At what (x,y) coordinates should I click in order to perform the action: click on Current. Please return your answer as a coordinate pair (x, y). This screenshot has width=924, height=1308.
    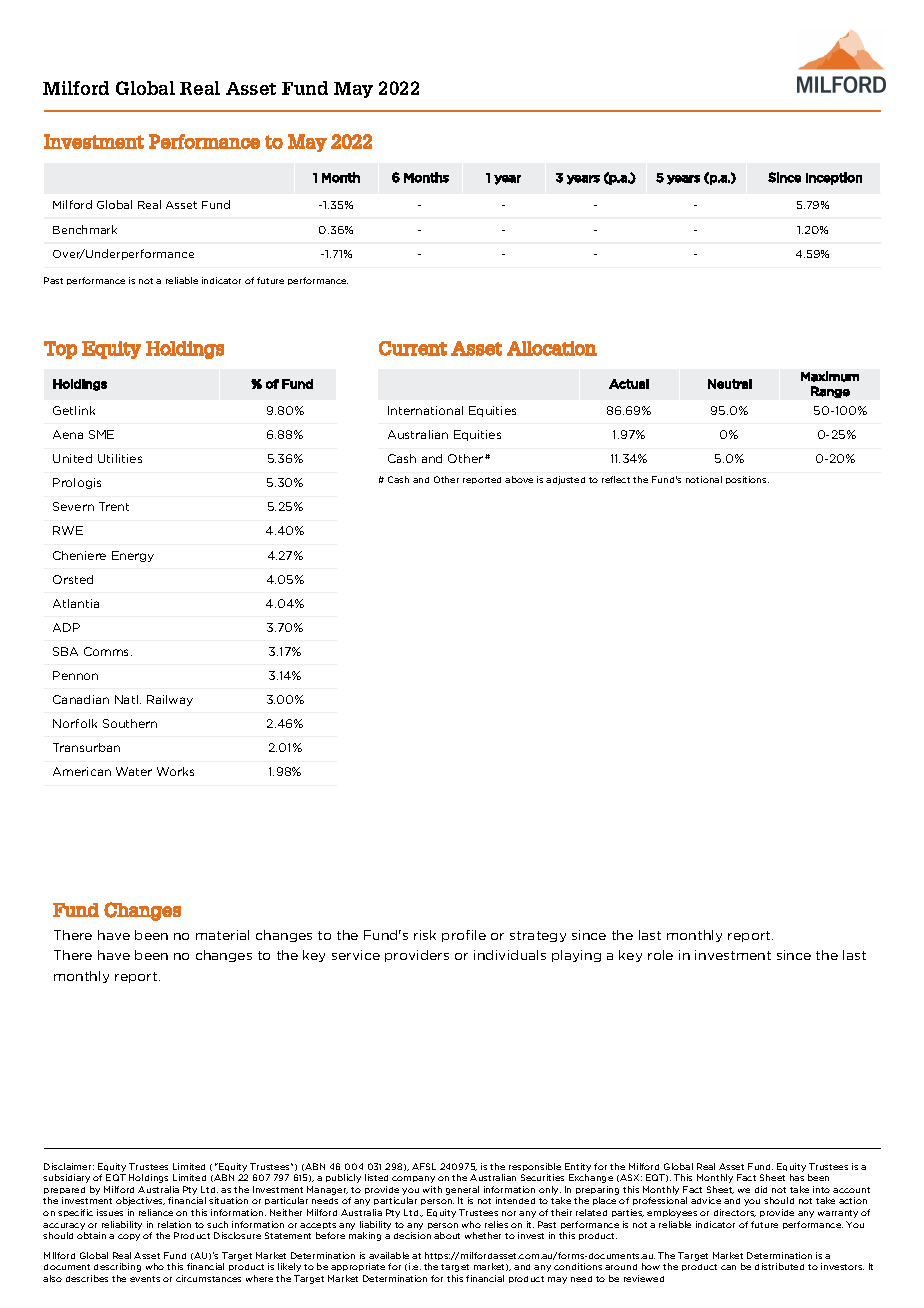
    Looking at the image, I should click on (413, 348).
